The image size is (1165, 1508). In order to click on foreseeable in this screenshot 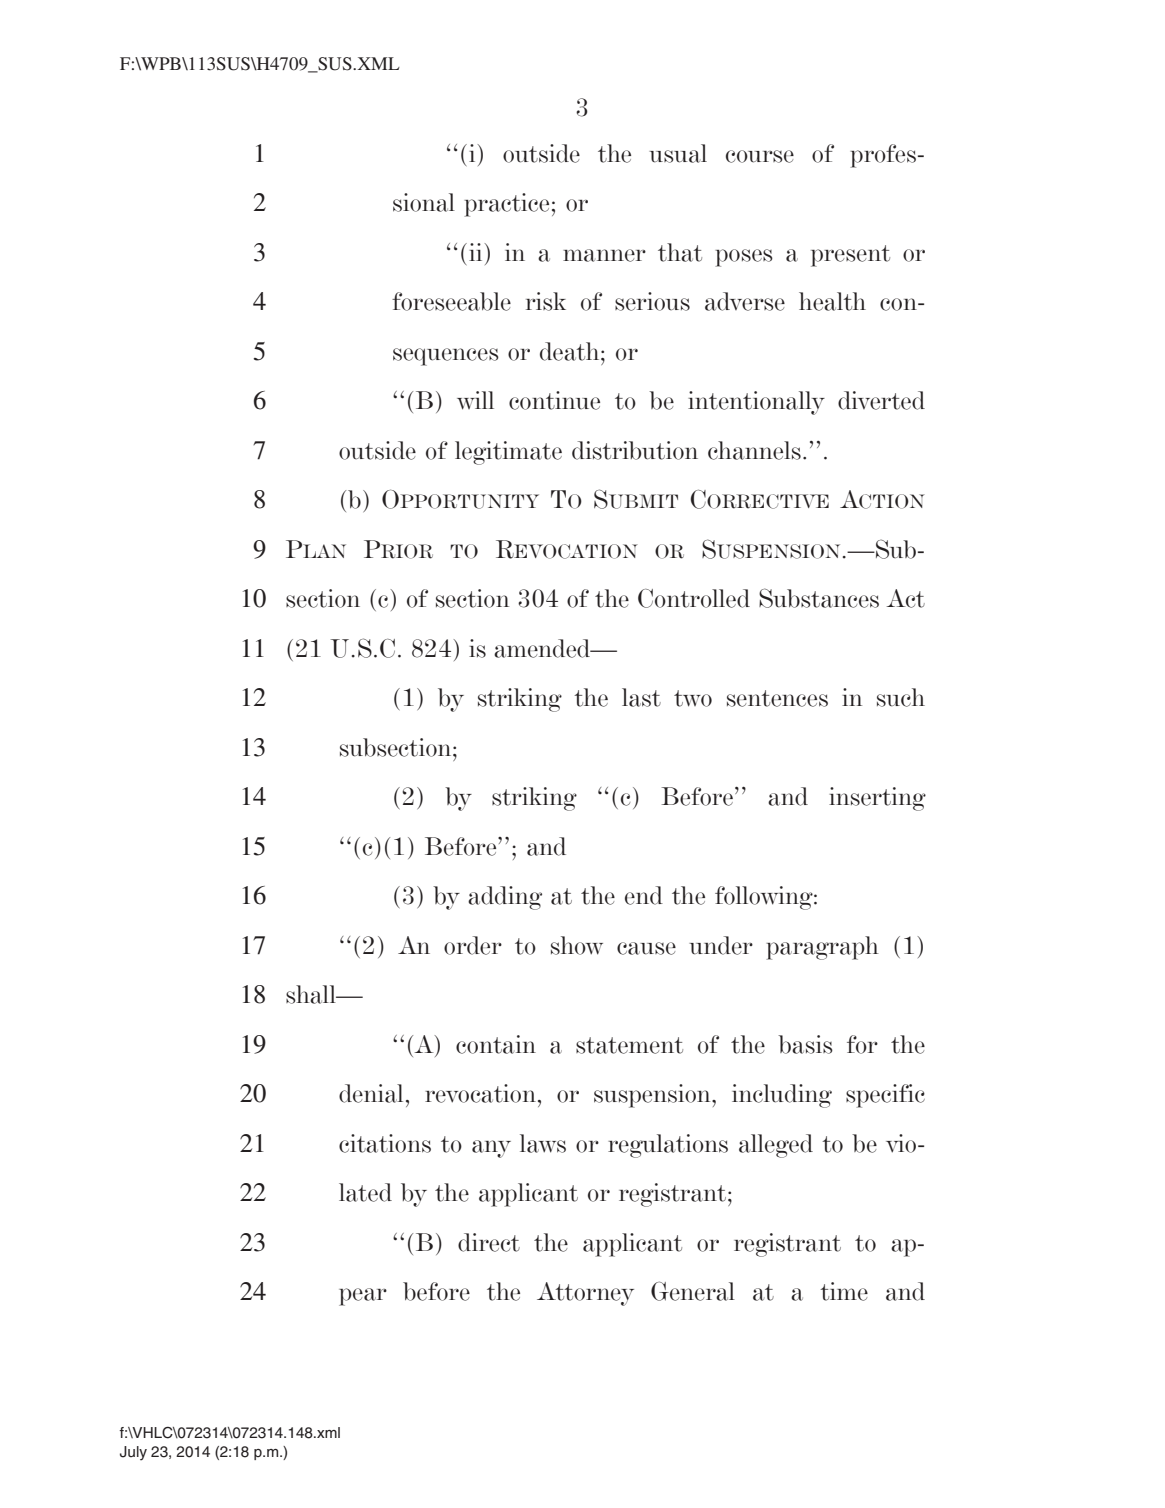, I will do `click(451, 301)`.
